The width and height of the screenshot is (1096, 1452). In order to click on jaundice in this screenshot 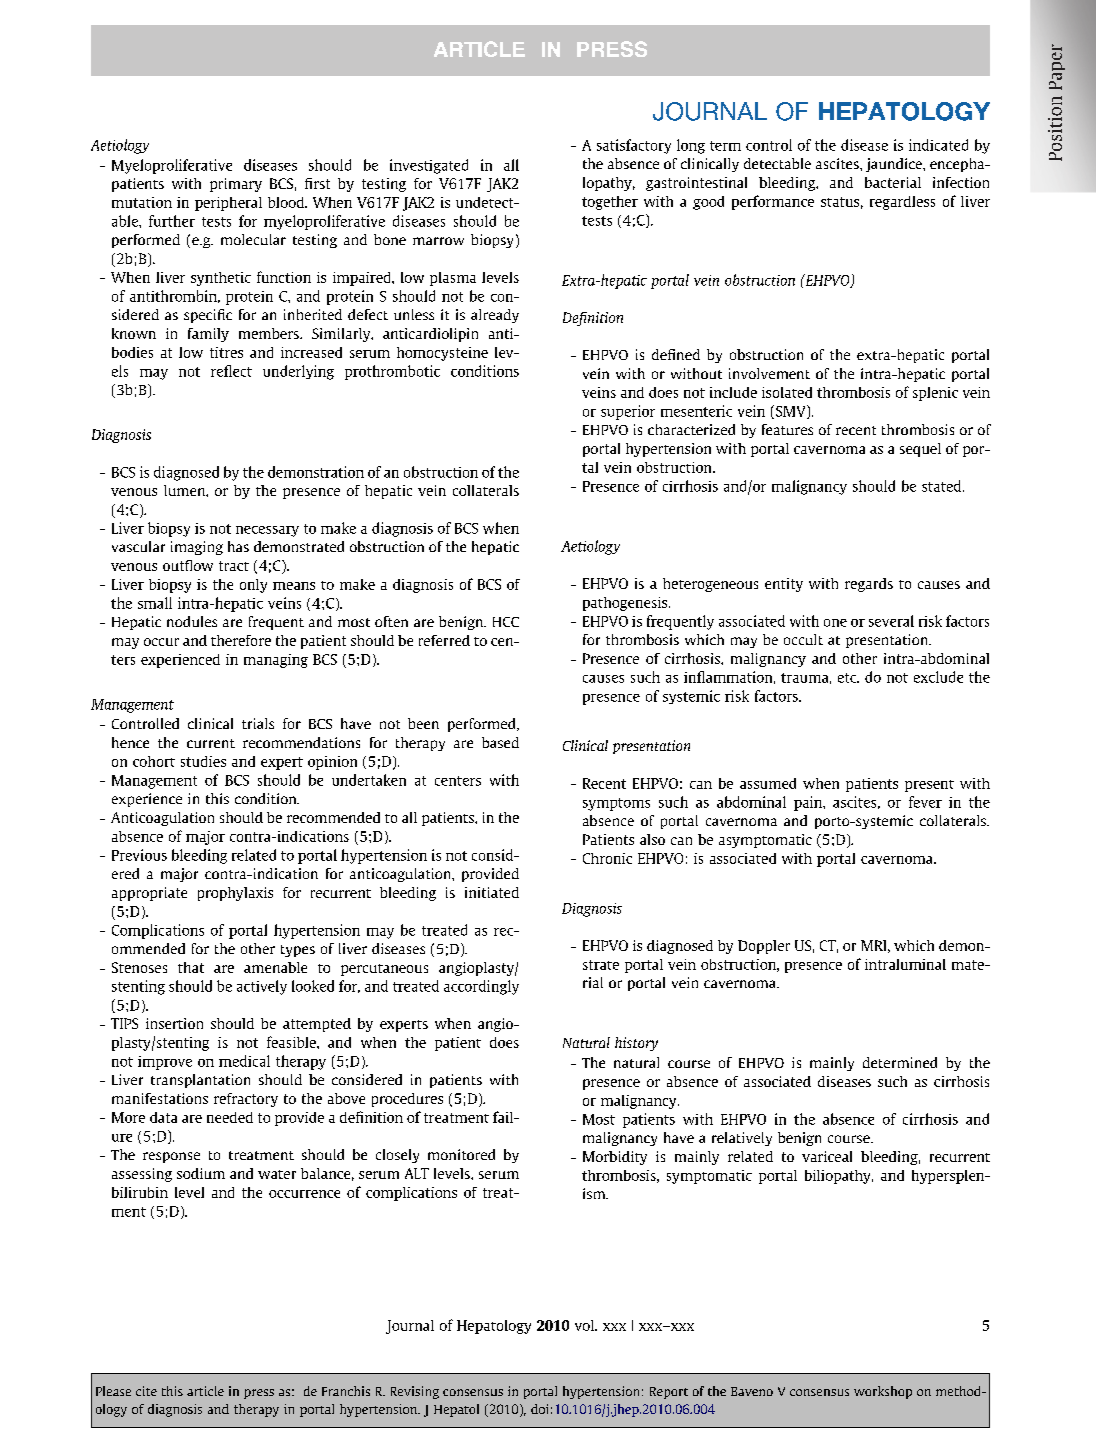, I will do `click(895, 165)`.
